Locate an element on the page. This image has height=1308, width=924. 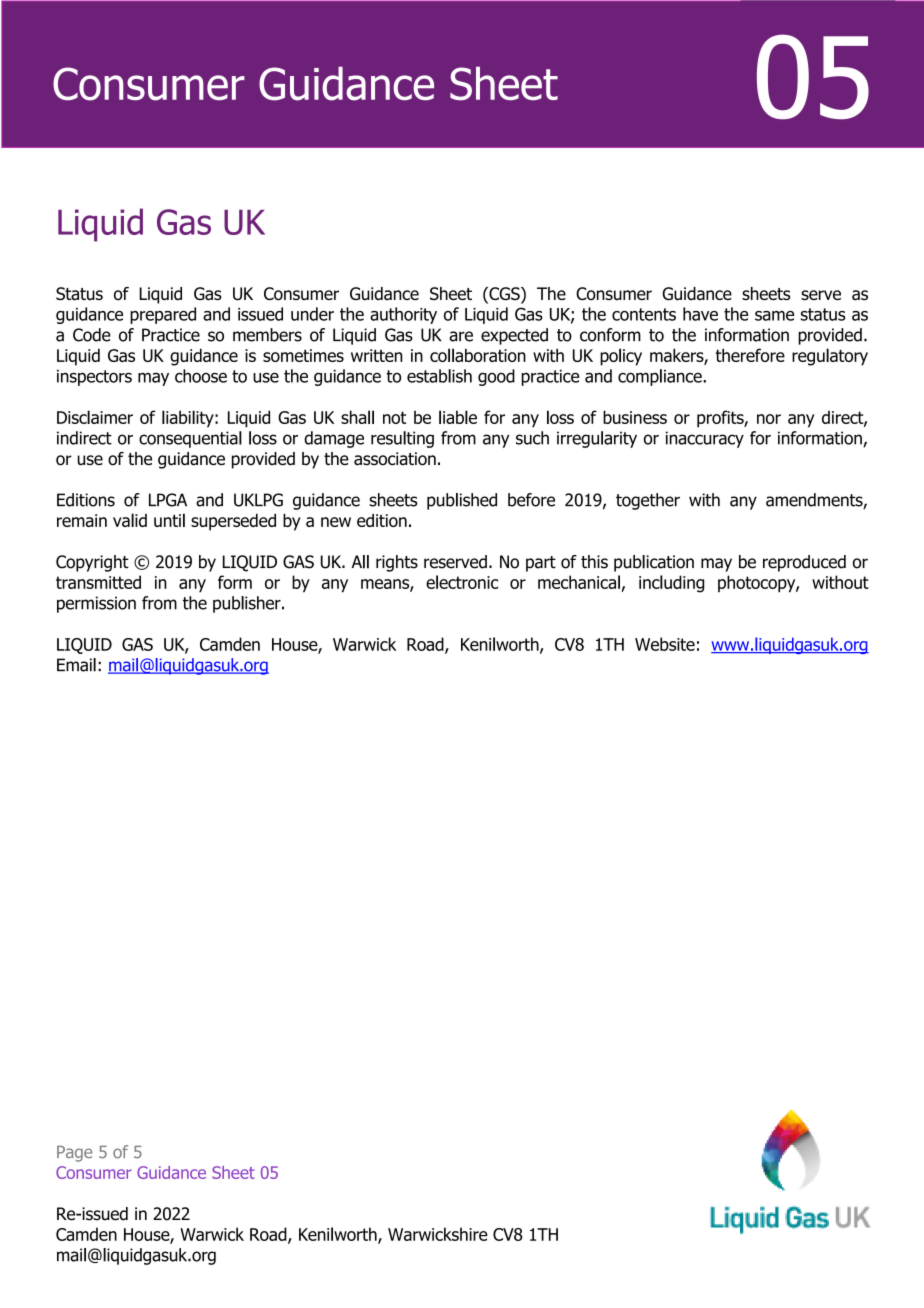
rights is located at coordinates (397, 563).
